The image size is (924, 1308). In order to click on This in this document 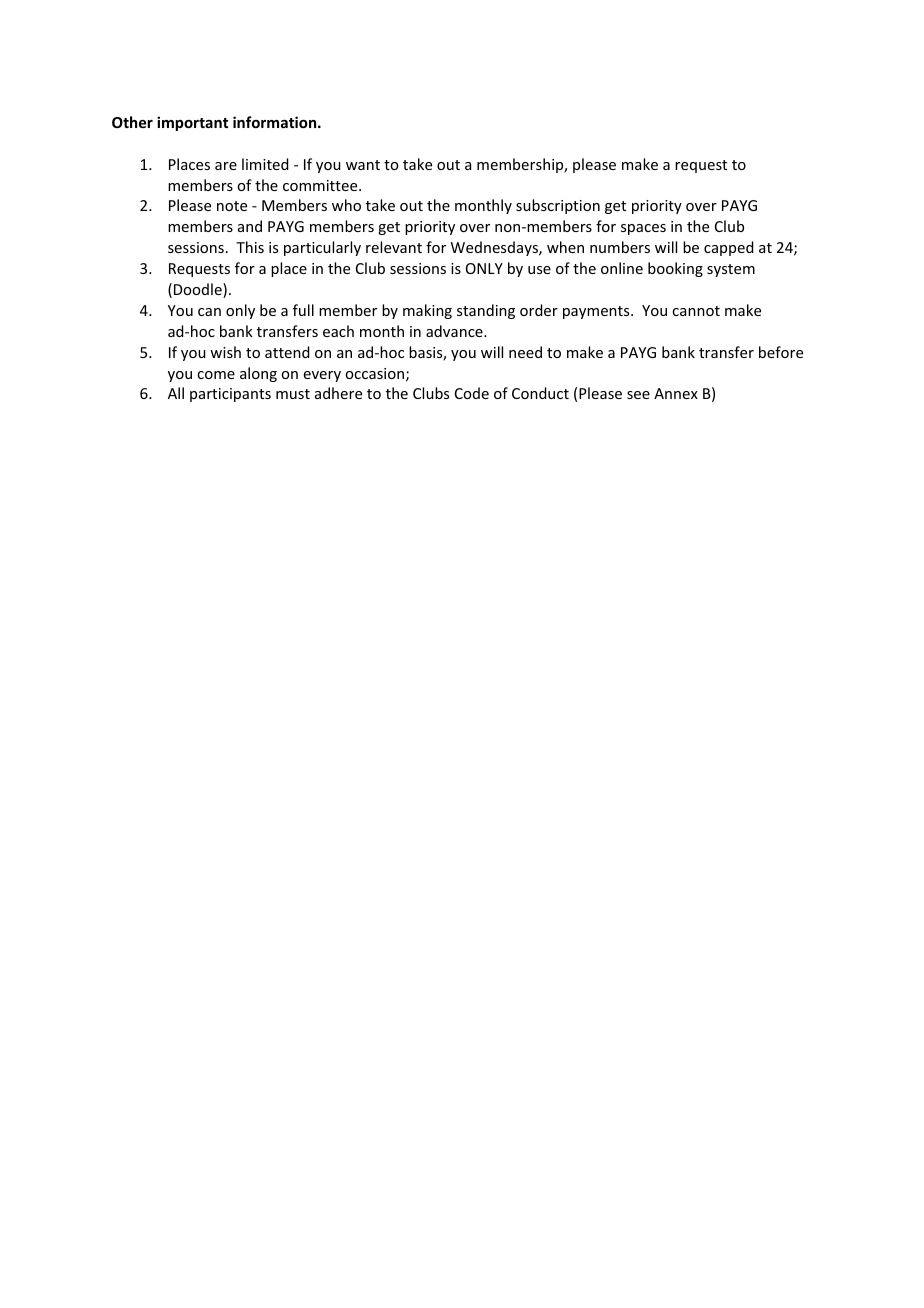, I will do `click(250, 247)`.
